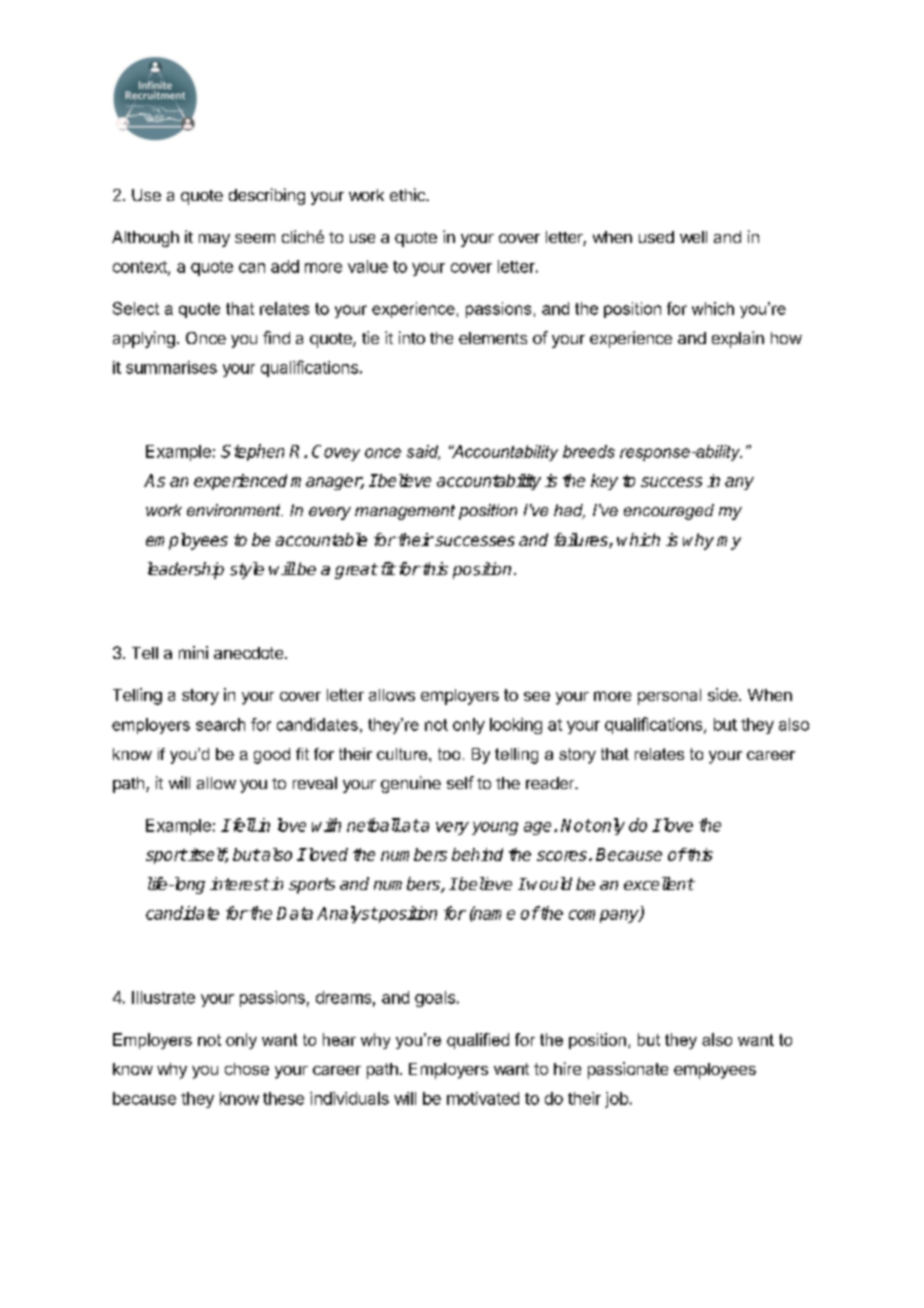 Image resolution: width=924 pixels, height=1308 pixels. I want to click on chose, so click(247, 1069).
